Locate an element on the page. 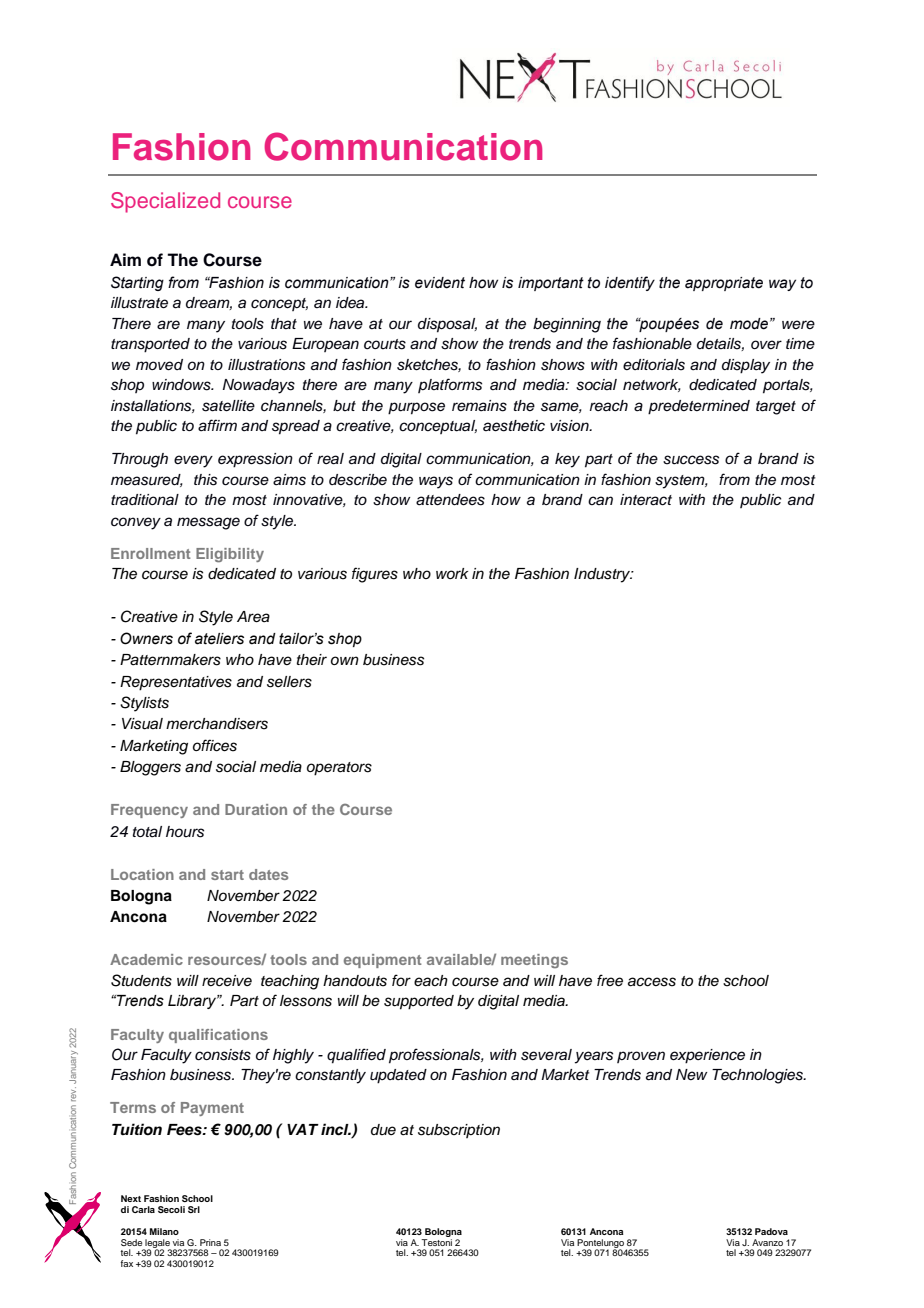 The height and width of the document is (1308, 924). evident is located at coordinates (440, 283).
